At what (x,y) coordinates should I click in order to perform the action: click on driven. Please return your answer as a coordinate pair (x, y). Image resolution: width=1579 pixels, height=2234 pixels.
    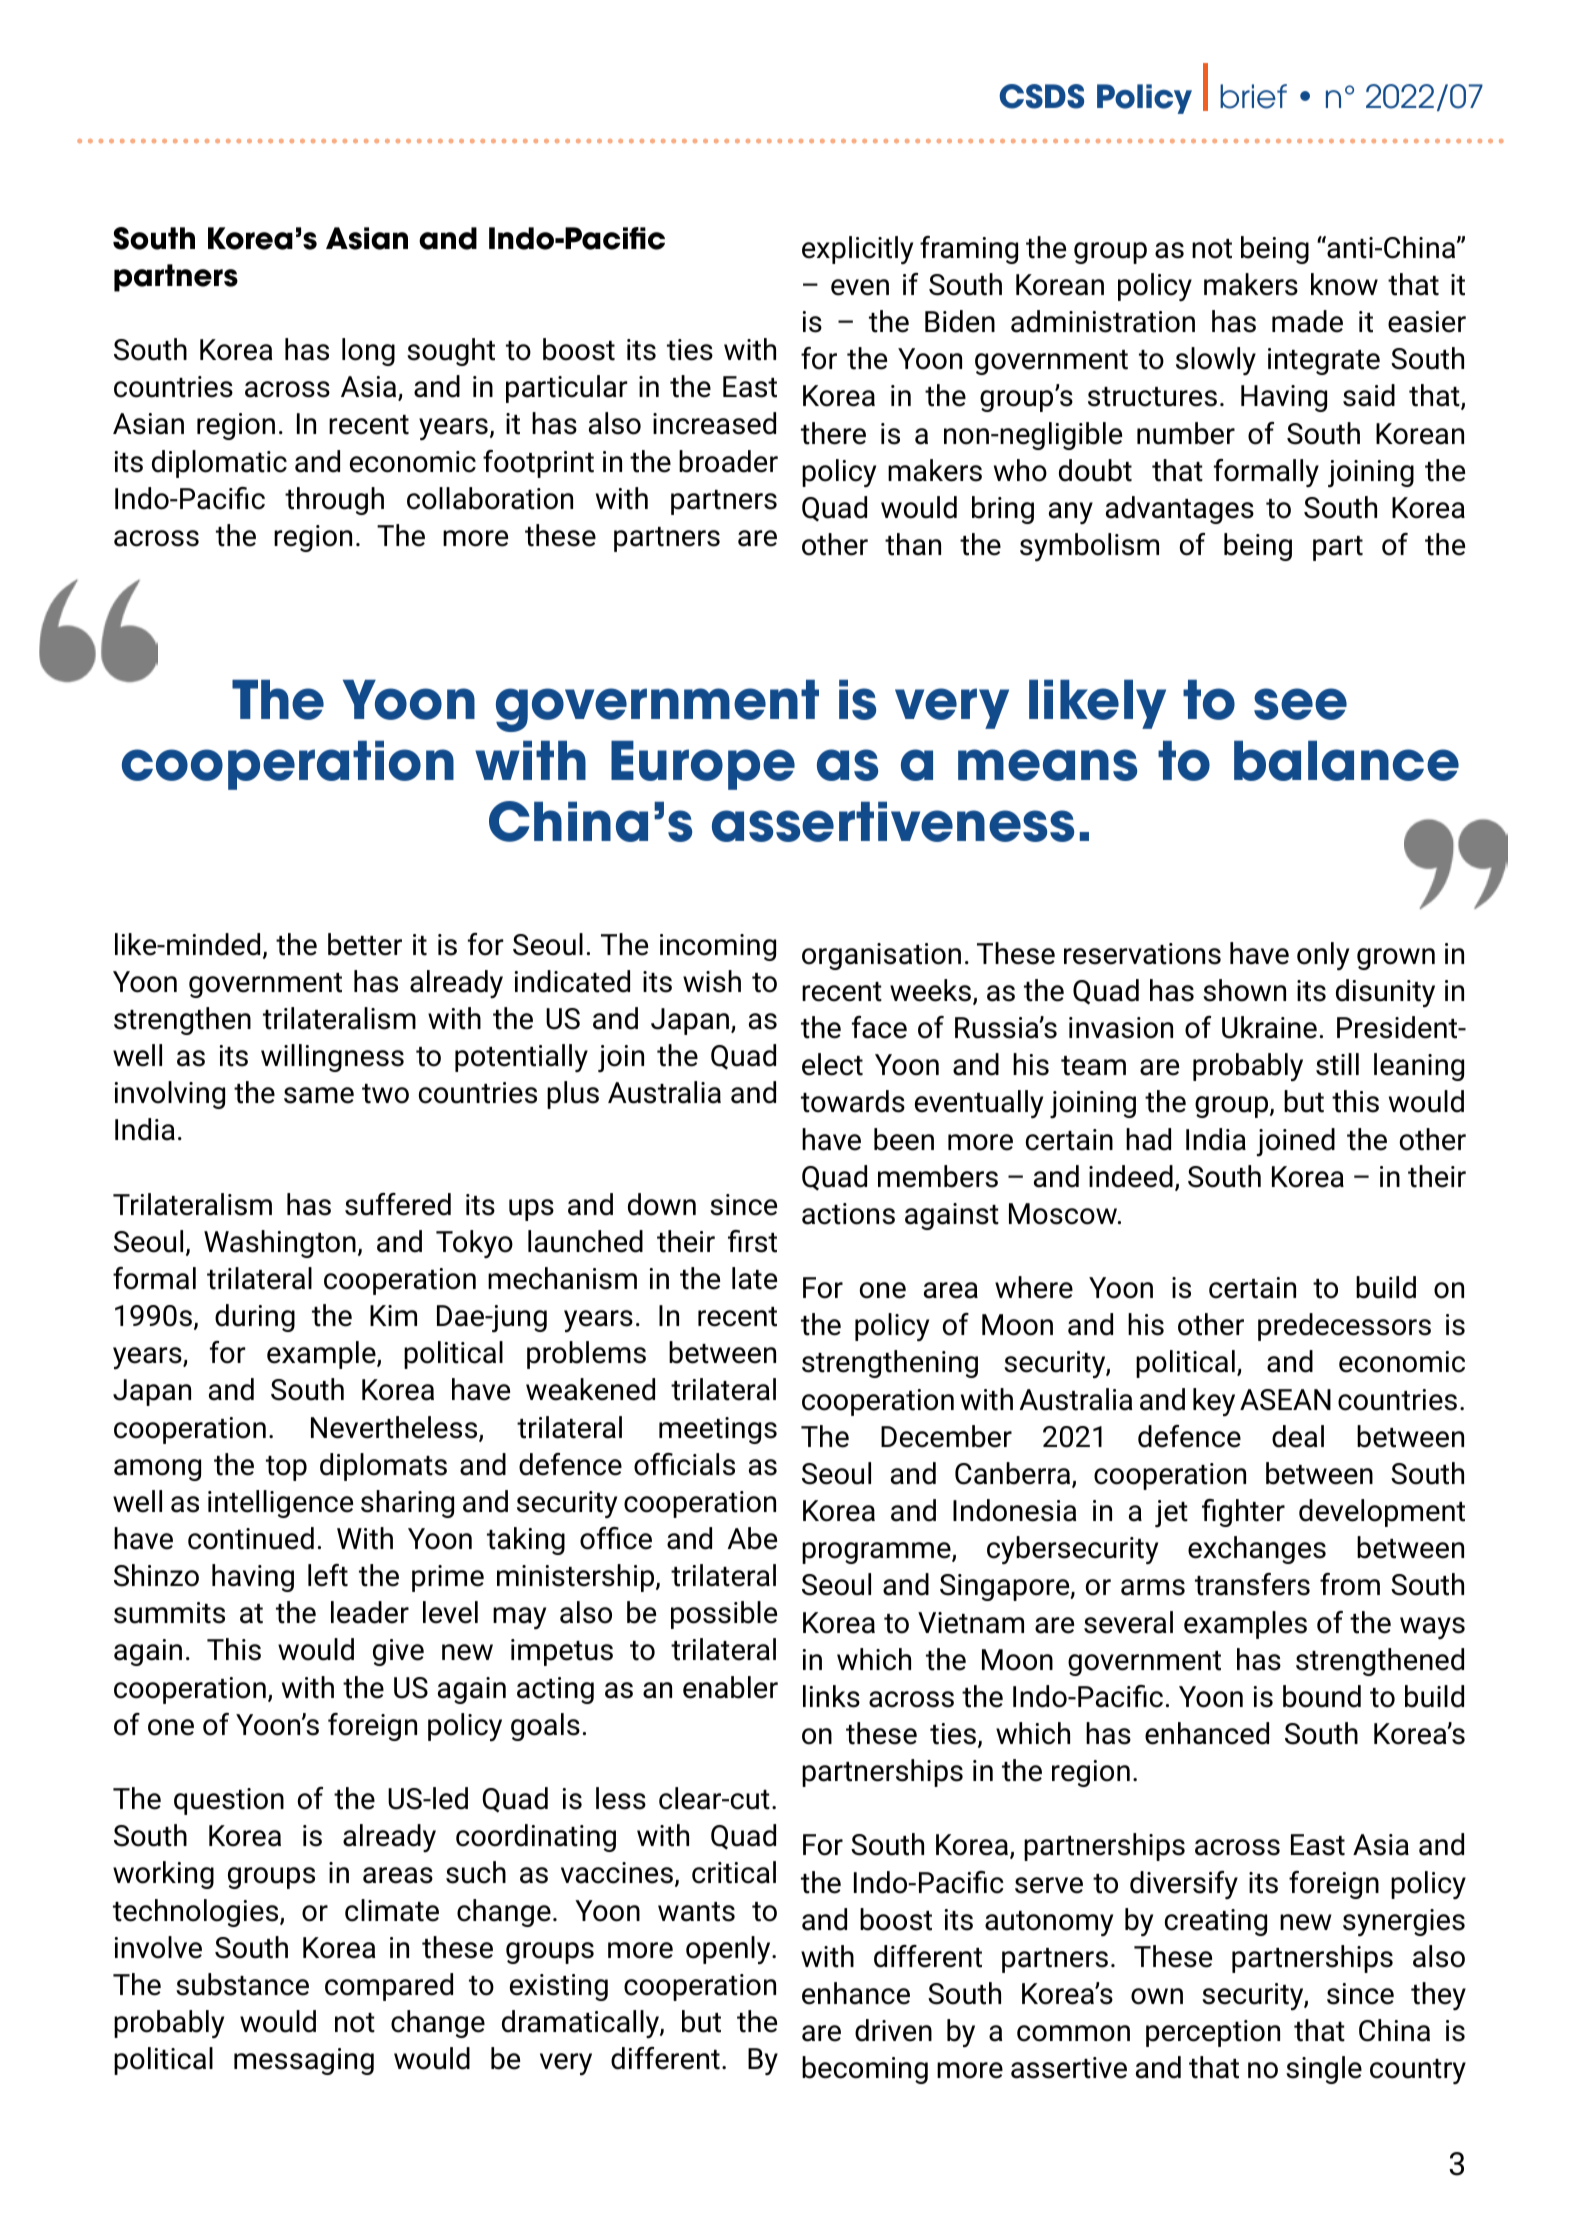
    Looking at the image, I should click on (893, 2030).
